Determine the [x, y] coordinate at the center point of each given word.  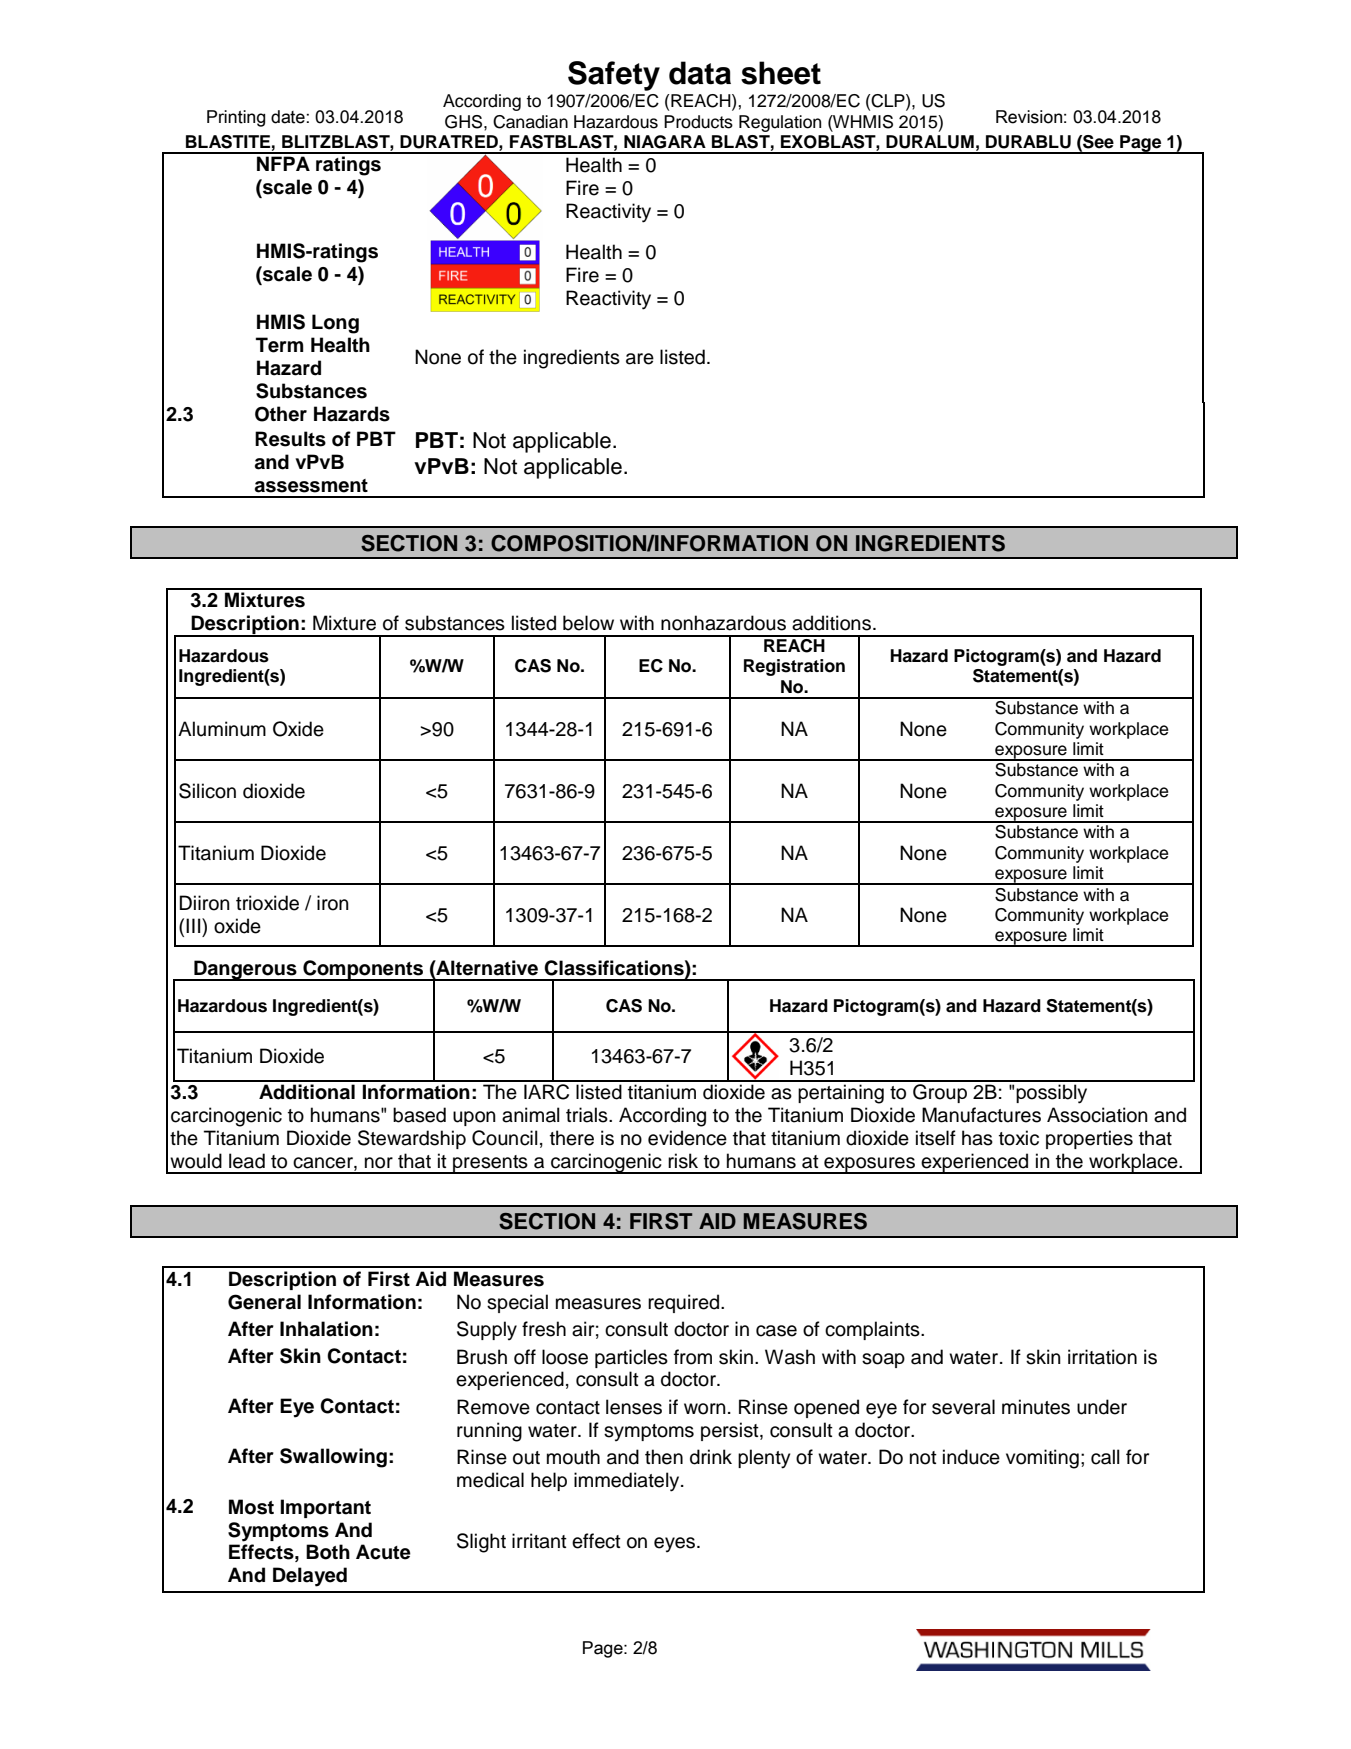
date [289, 117]
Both [328, 1552]
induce [971, 1457]
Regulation [780, 123]
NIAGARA [665, 142]
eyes [676, 1544]
